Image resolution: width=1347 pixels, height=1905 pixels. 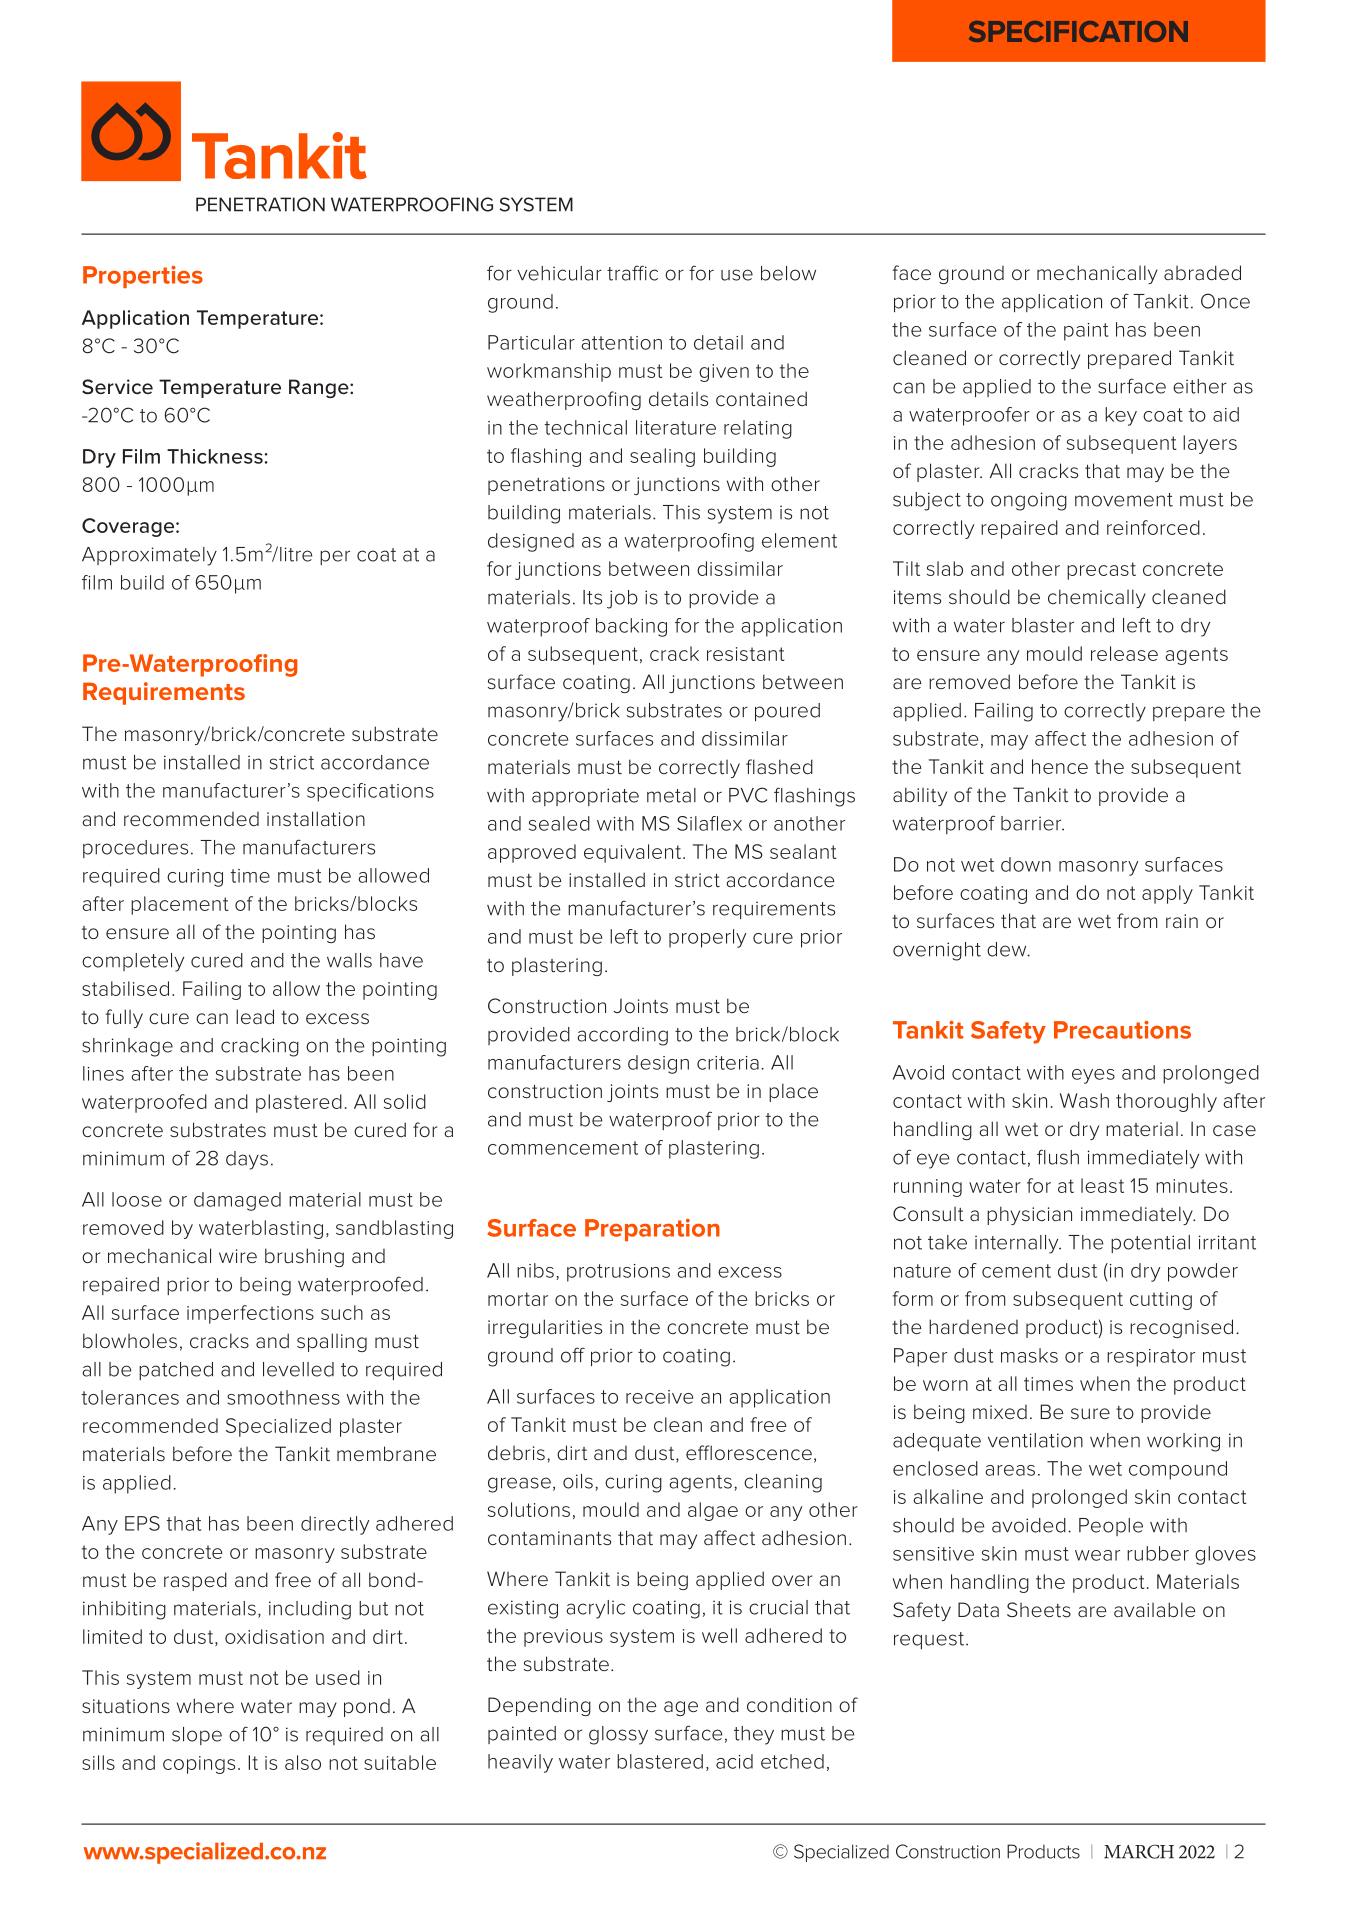 What do you see at coordinates (621, 343) in the screenshot?
I see `attention` at bounding box center [621, 343].
